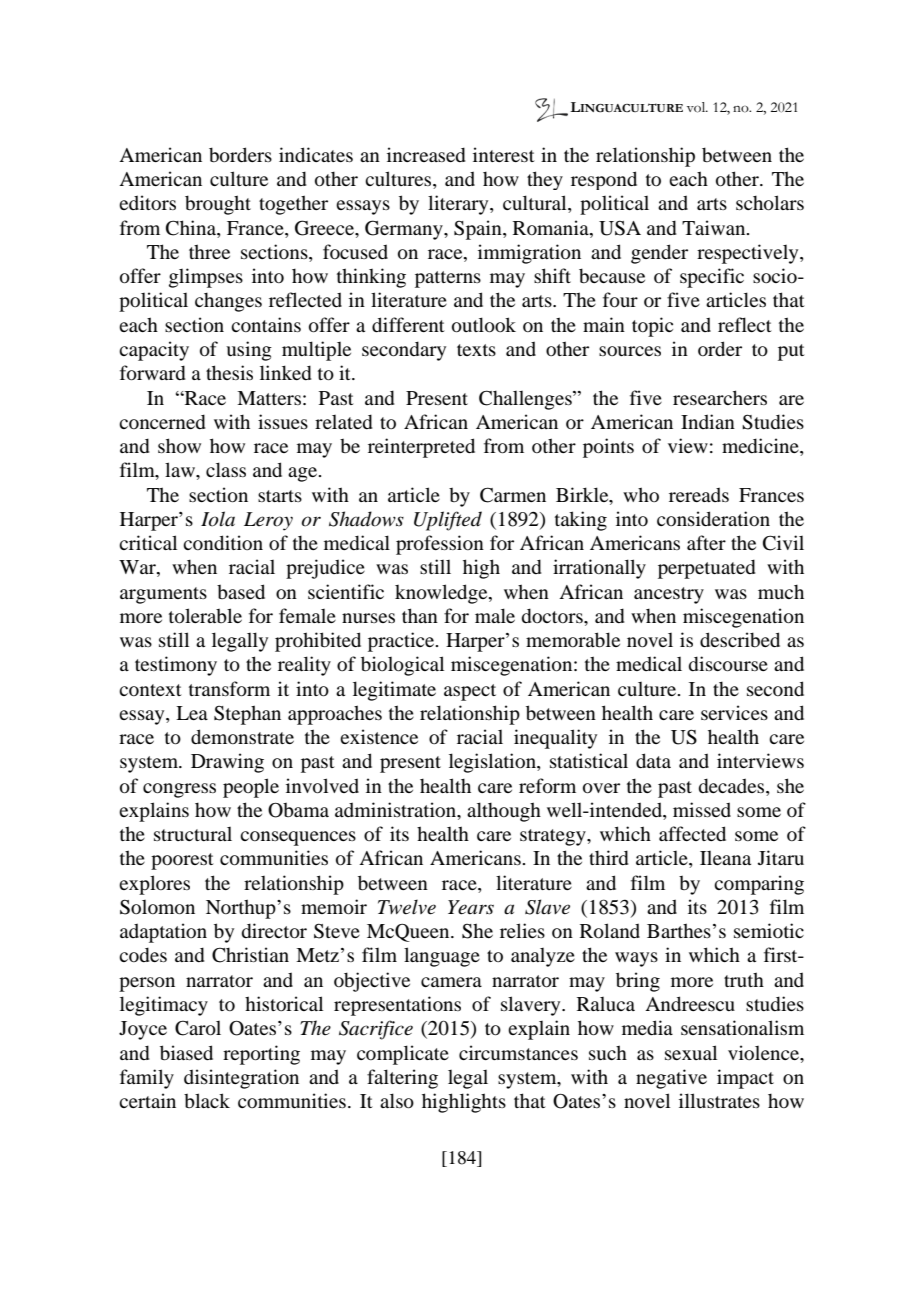 Image resolution: width=924 pixels, height=1305 pixels. I want to click on literary, so click(459, 205).
